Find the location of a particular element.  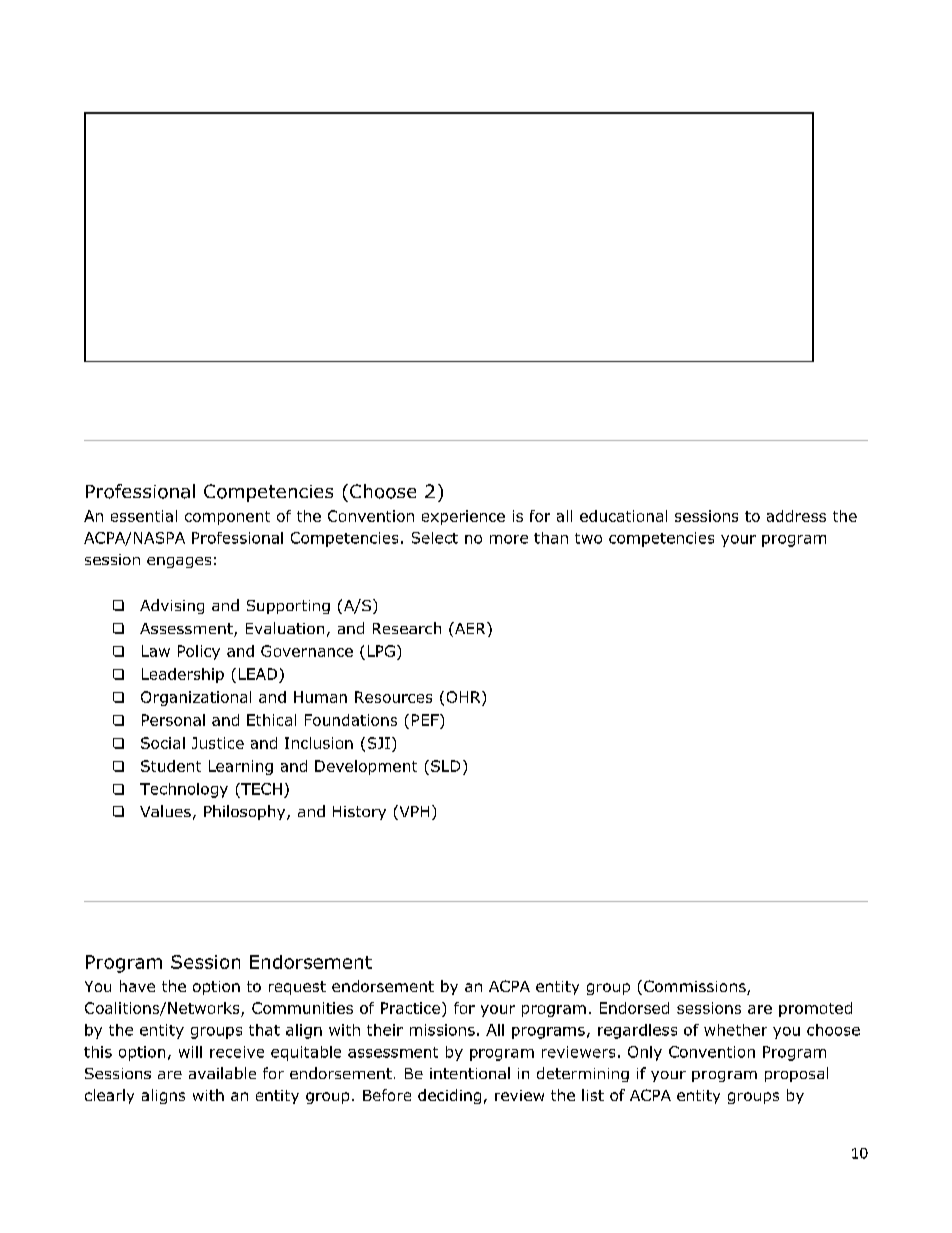

available is located at coordinates (222, 1073).
